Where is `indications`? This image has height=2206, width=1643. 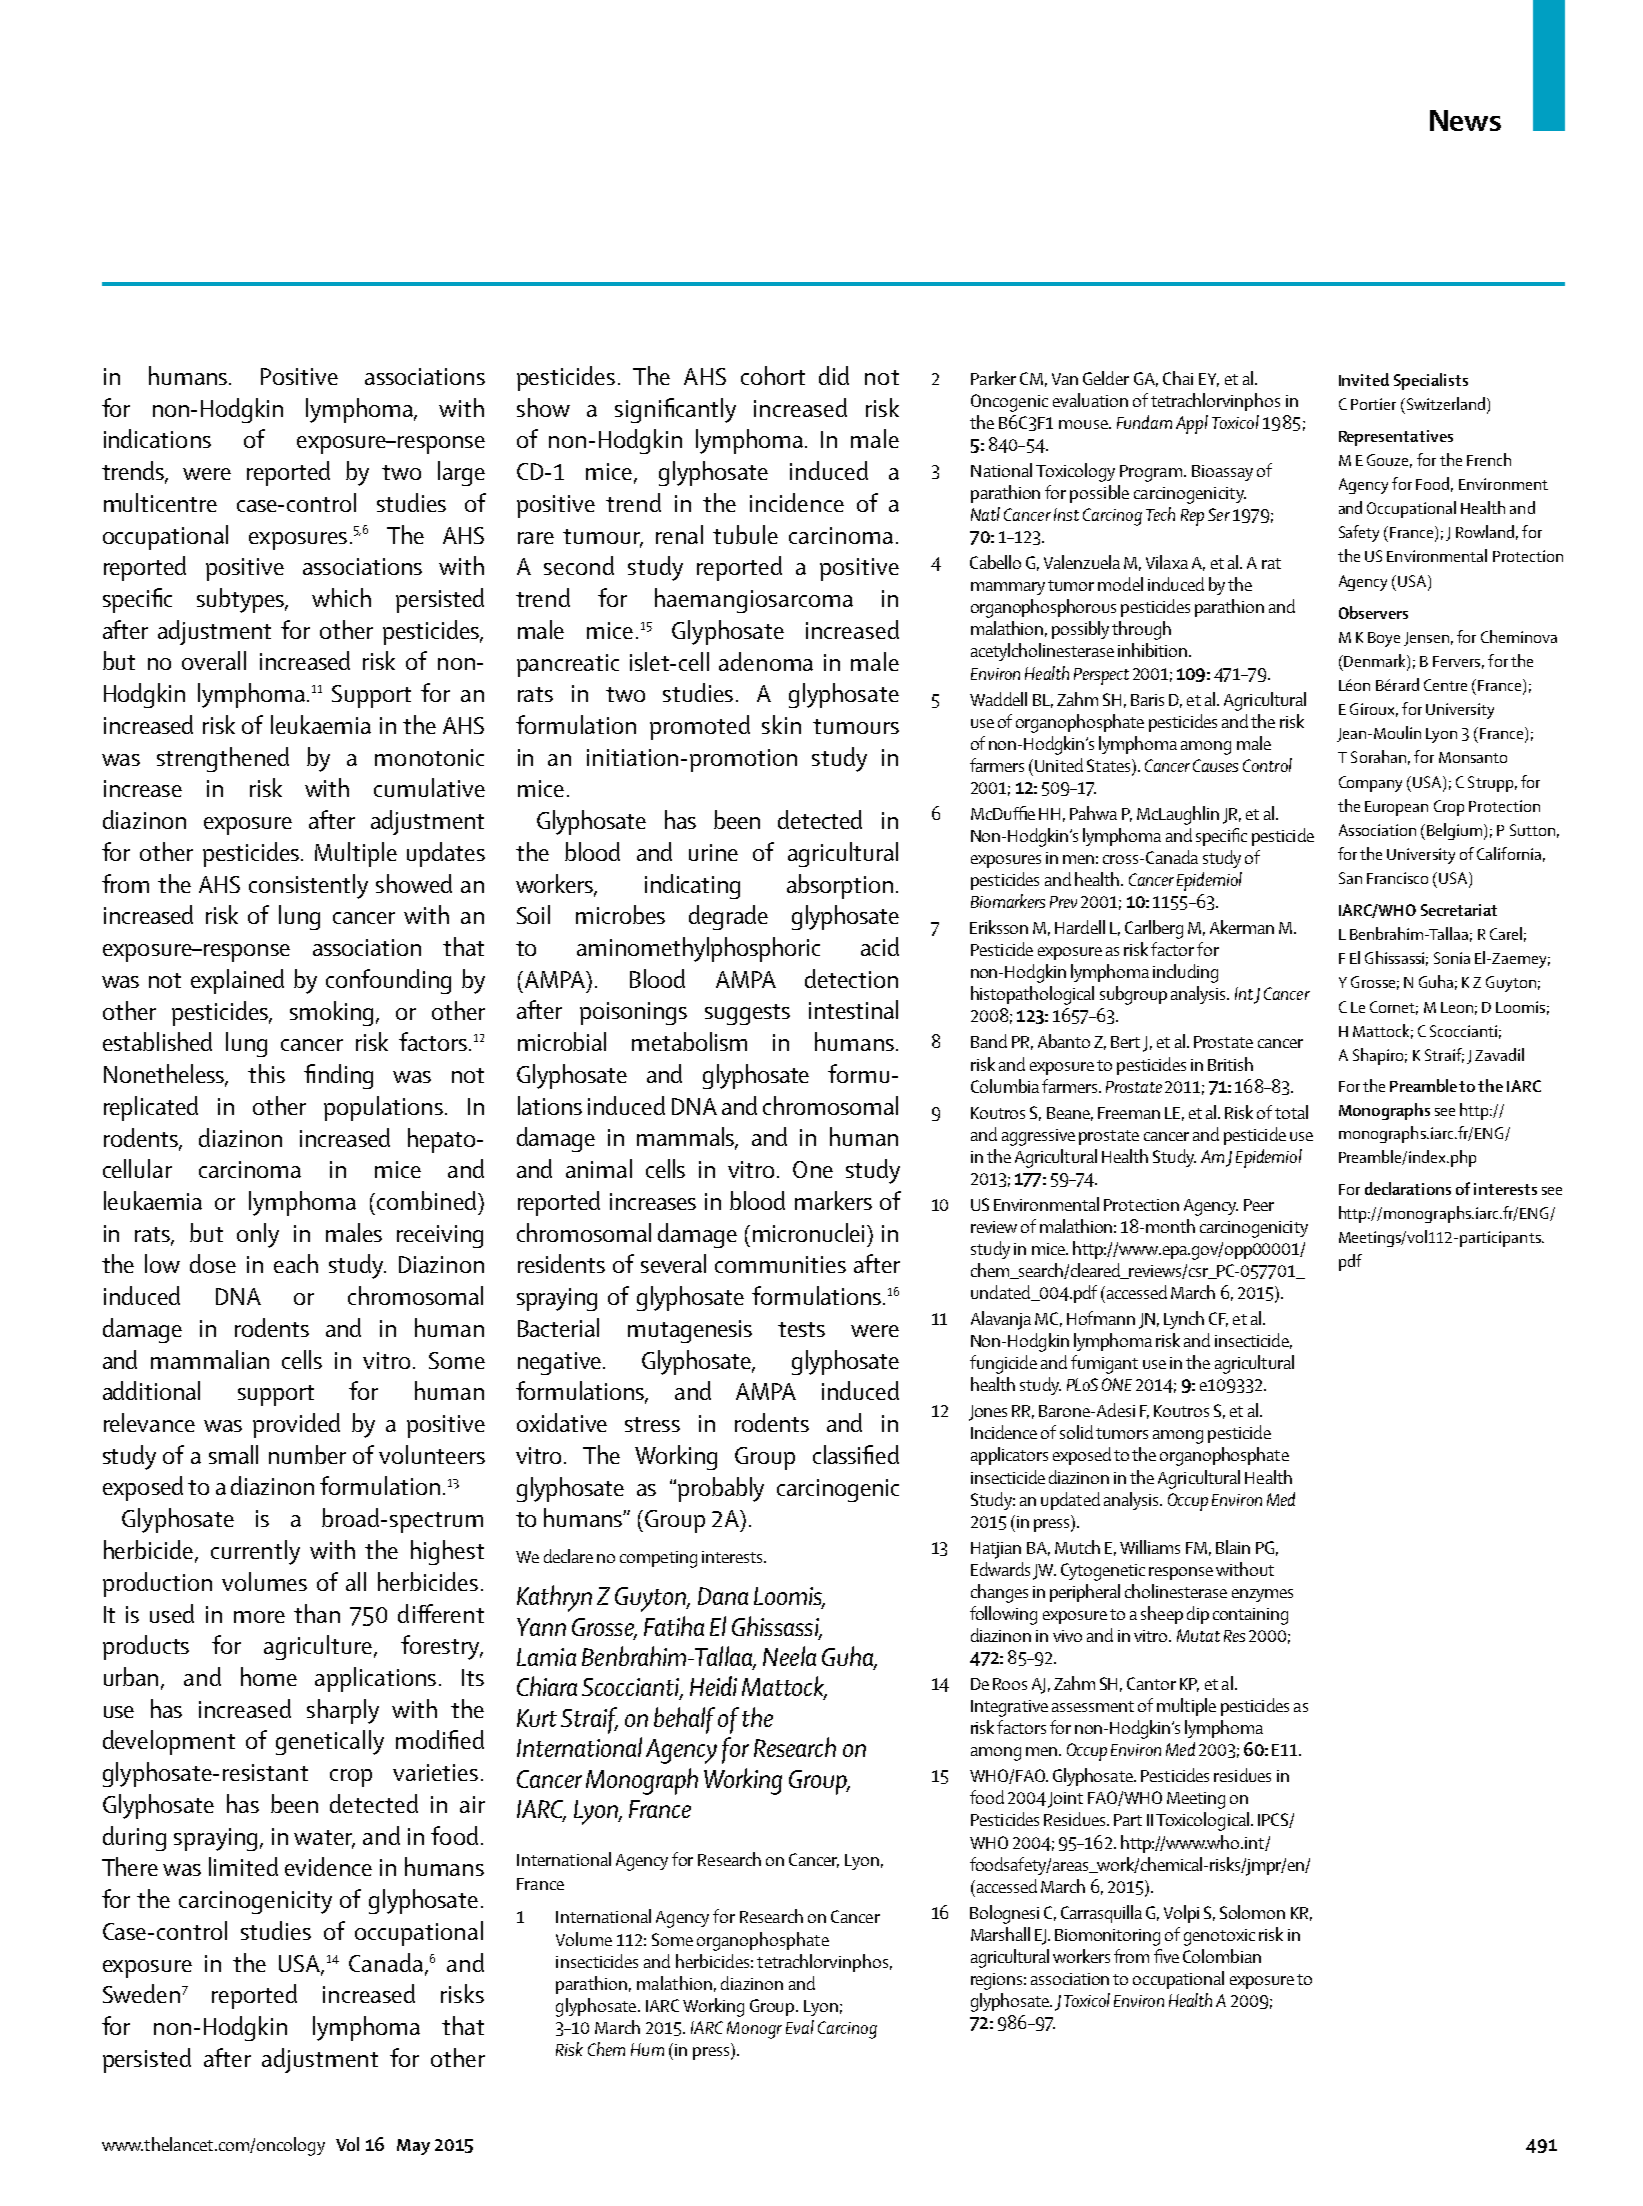
indications is located at coordinates (157, 438).
